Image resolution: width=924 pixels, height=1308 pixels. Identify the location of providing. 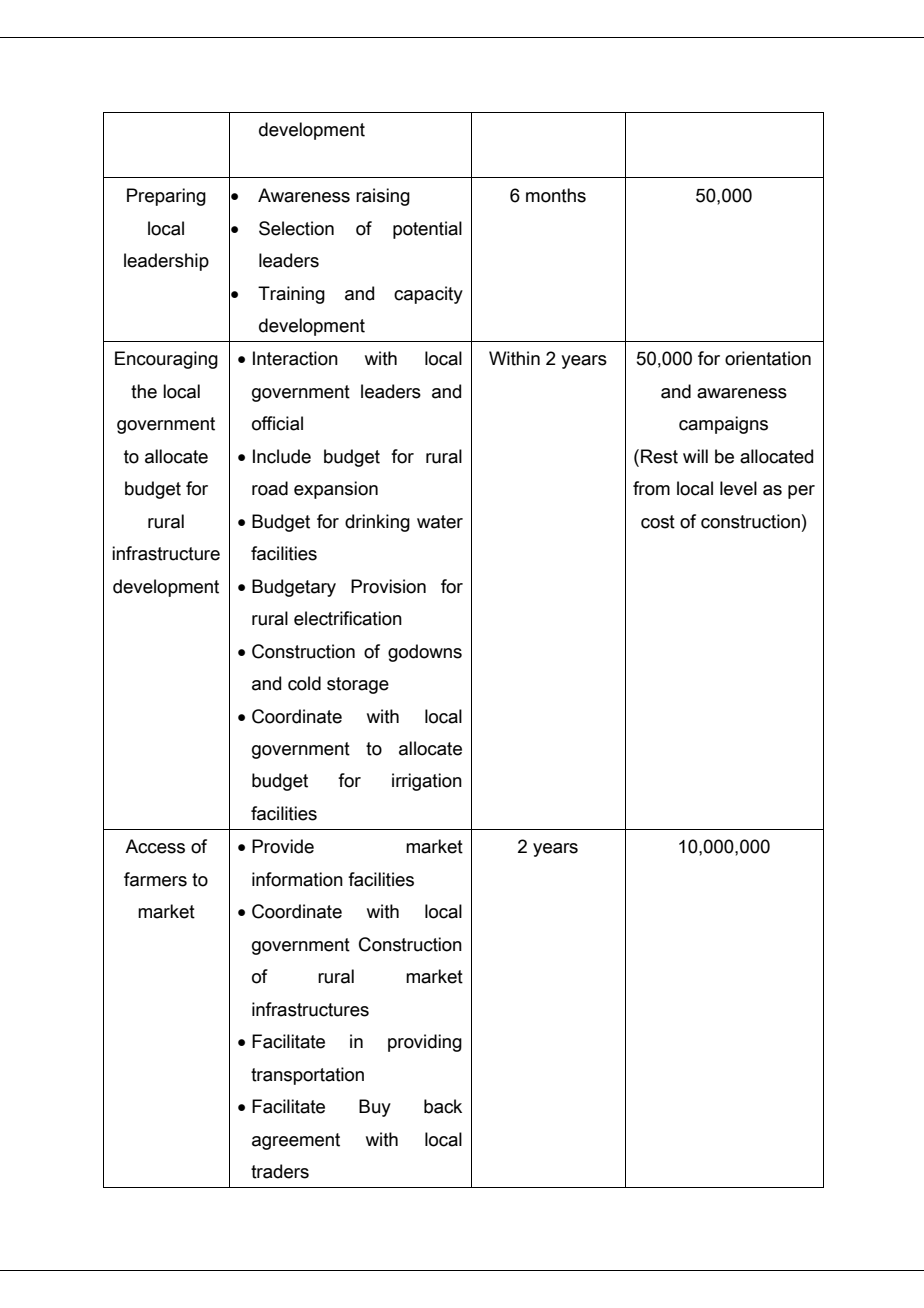
(425, 1043).
